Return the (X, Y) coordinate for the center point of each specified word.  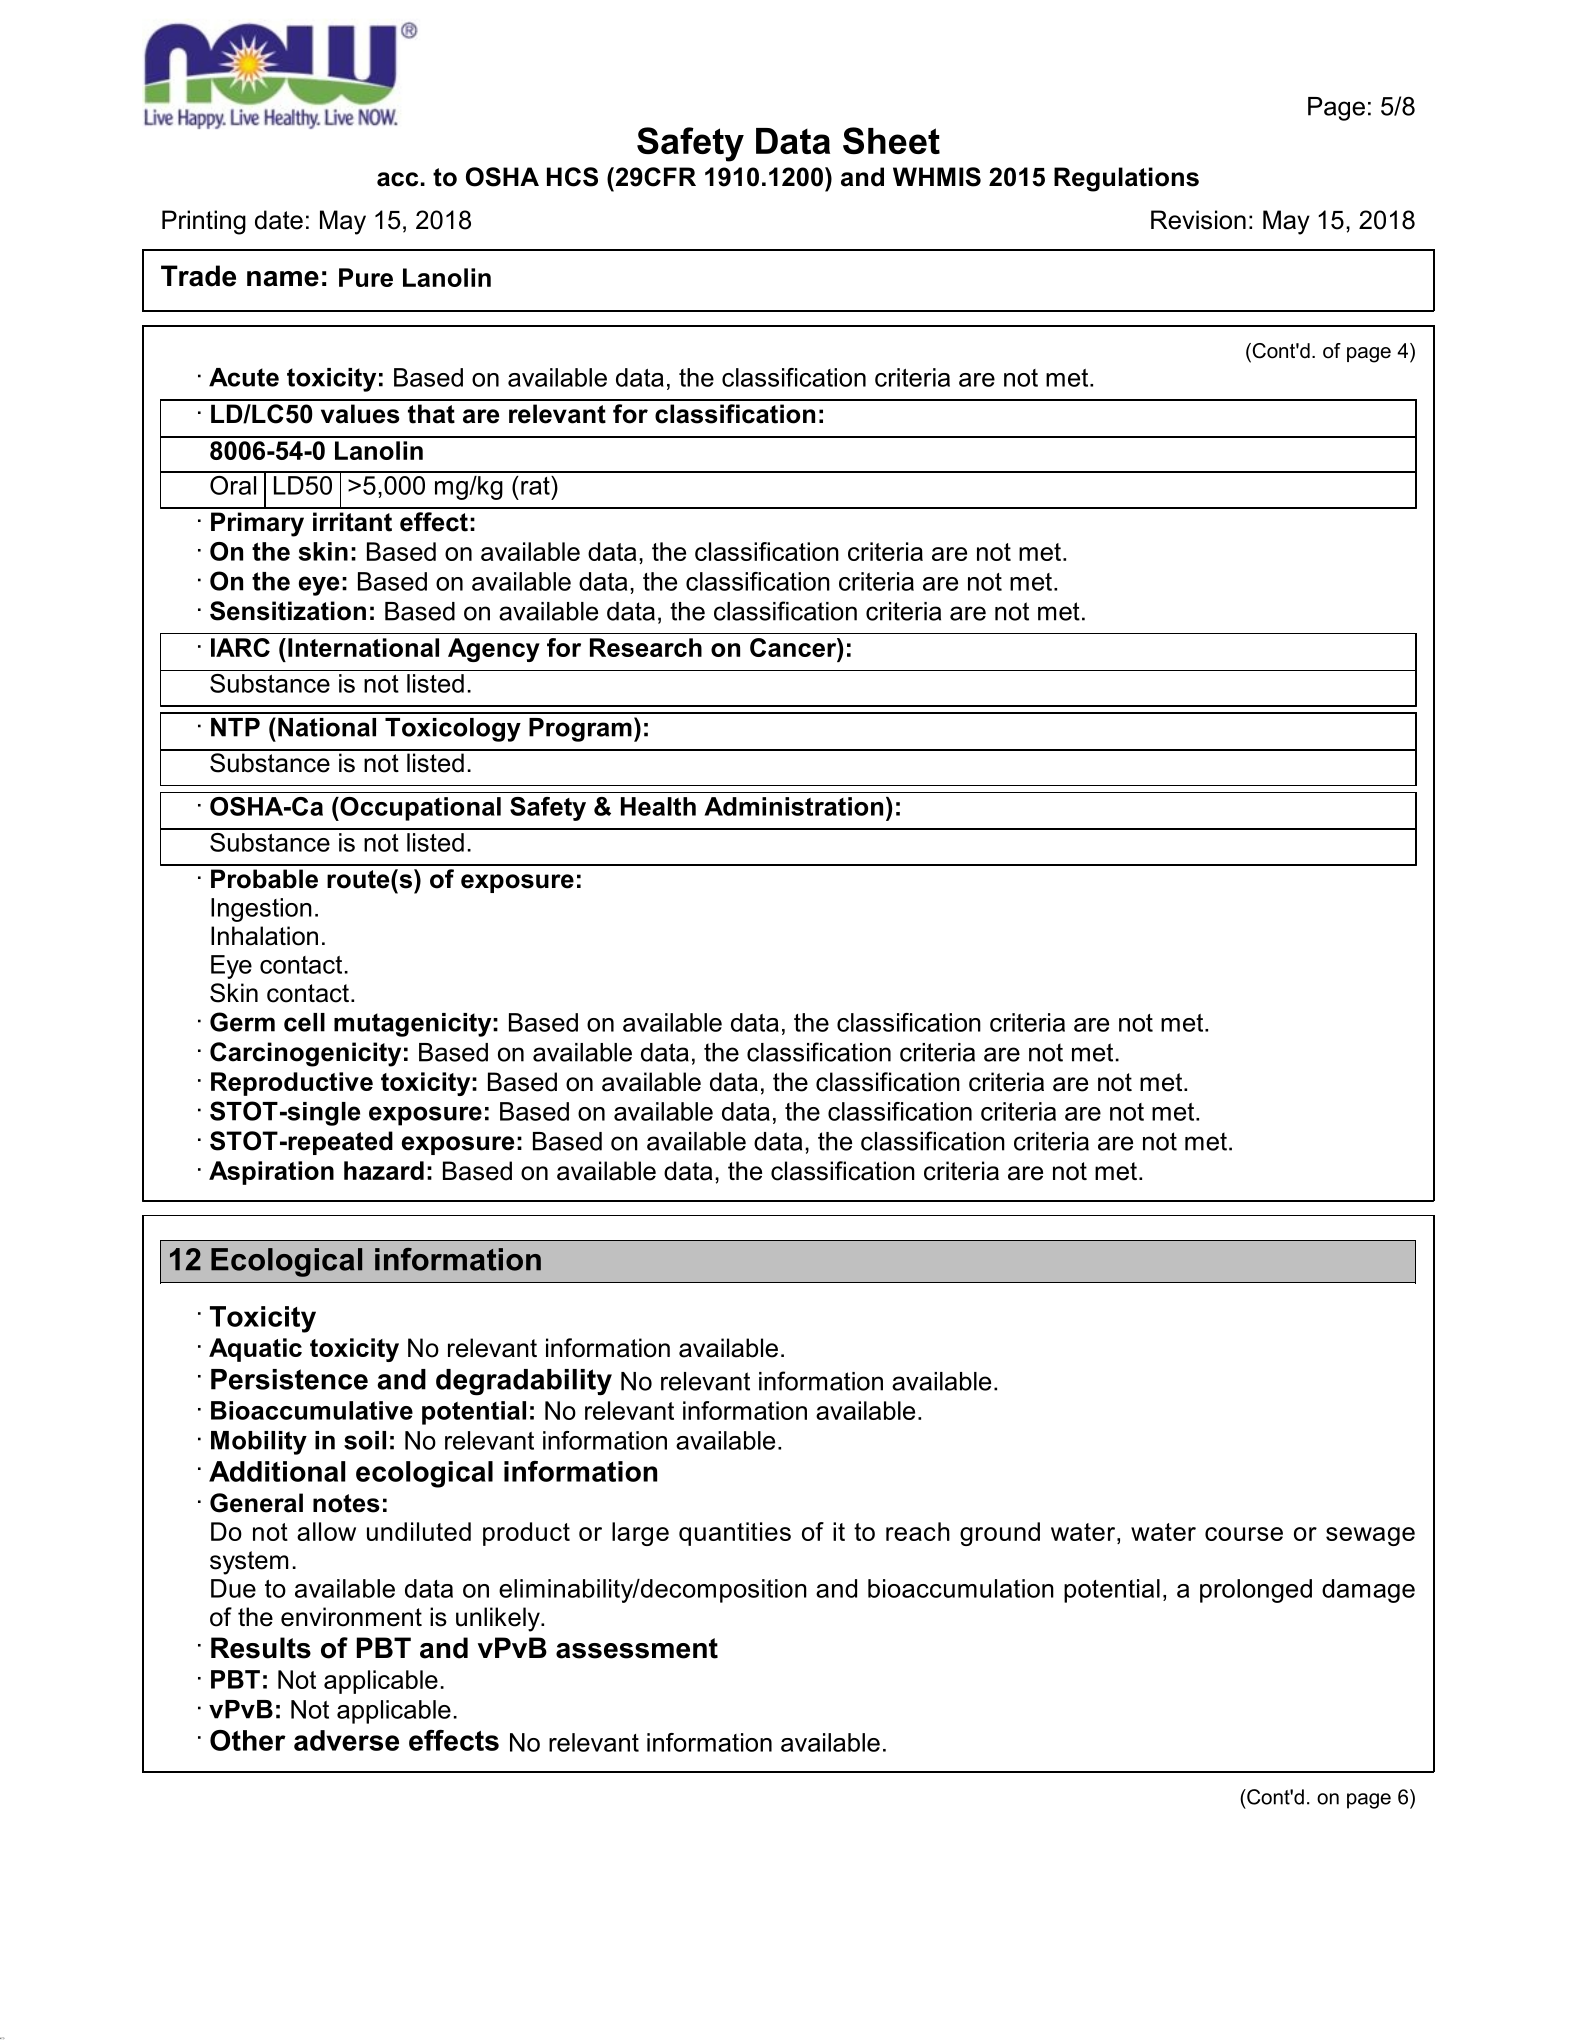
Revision (1198, 220)
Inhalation (264, 936)
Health (658, 806)
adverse (346, 1740)
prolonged (1256, 1591)
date (279, 220)
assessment (637, 1648)
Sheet (891, 140)
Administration (793, 806)
